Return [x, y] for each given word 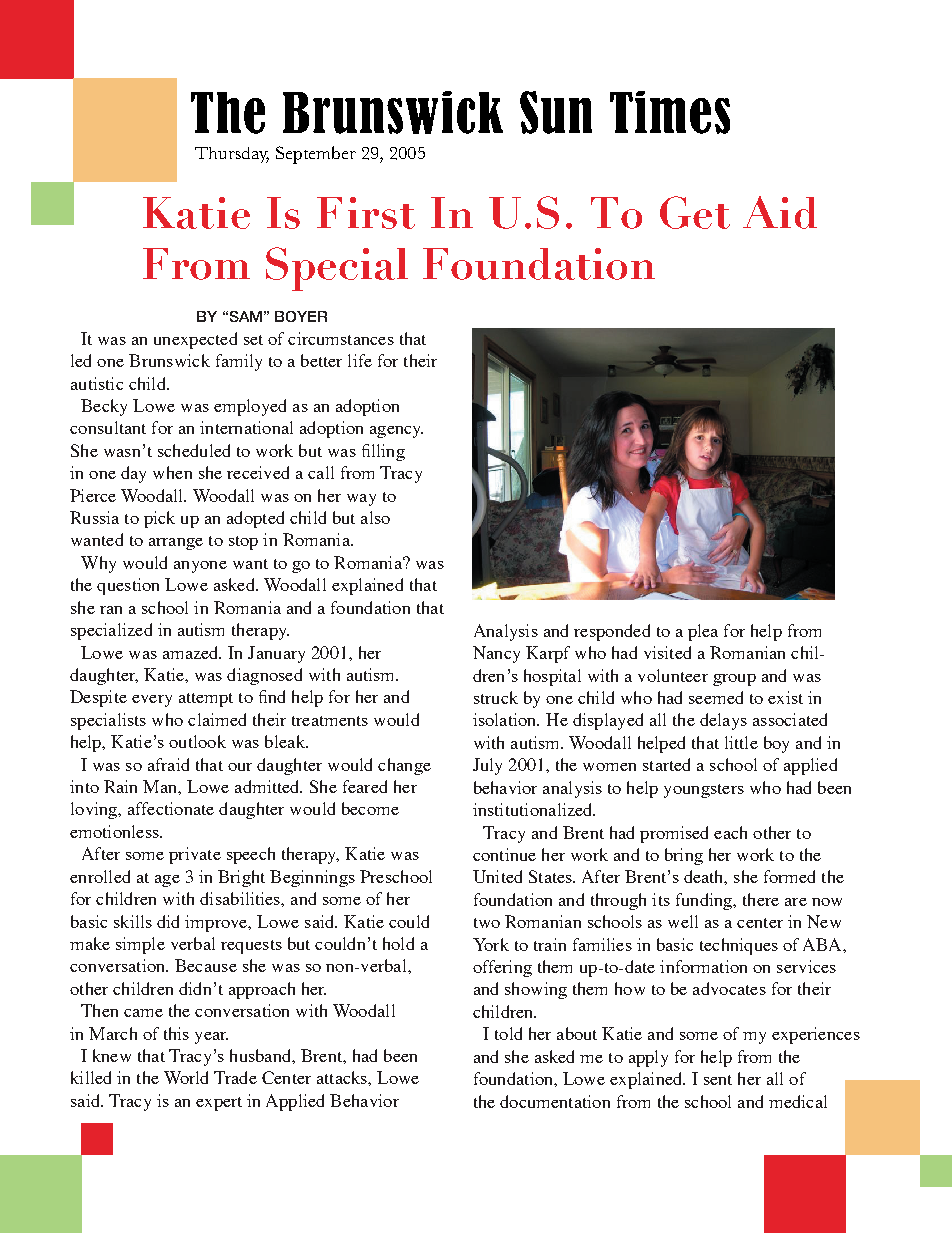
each [730, 832]
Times [670, 112]
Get [695, 212]
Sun [556, 112]
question [128, 586]
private [195, 855]
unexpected [195, 340]
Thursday [232, 155]
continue [504, 854]
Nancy [496, 654]
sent [718, 1080]
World [186, 1077]
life [360, 360]
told [508, 1033]
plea [703, 632]
